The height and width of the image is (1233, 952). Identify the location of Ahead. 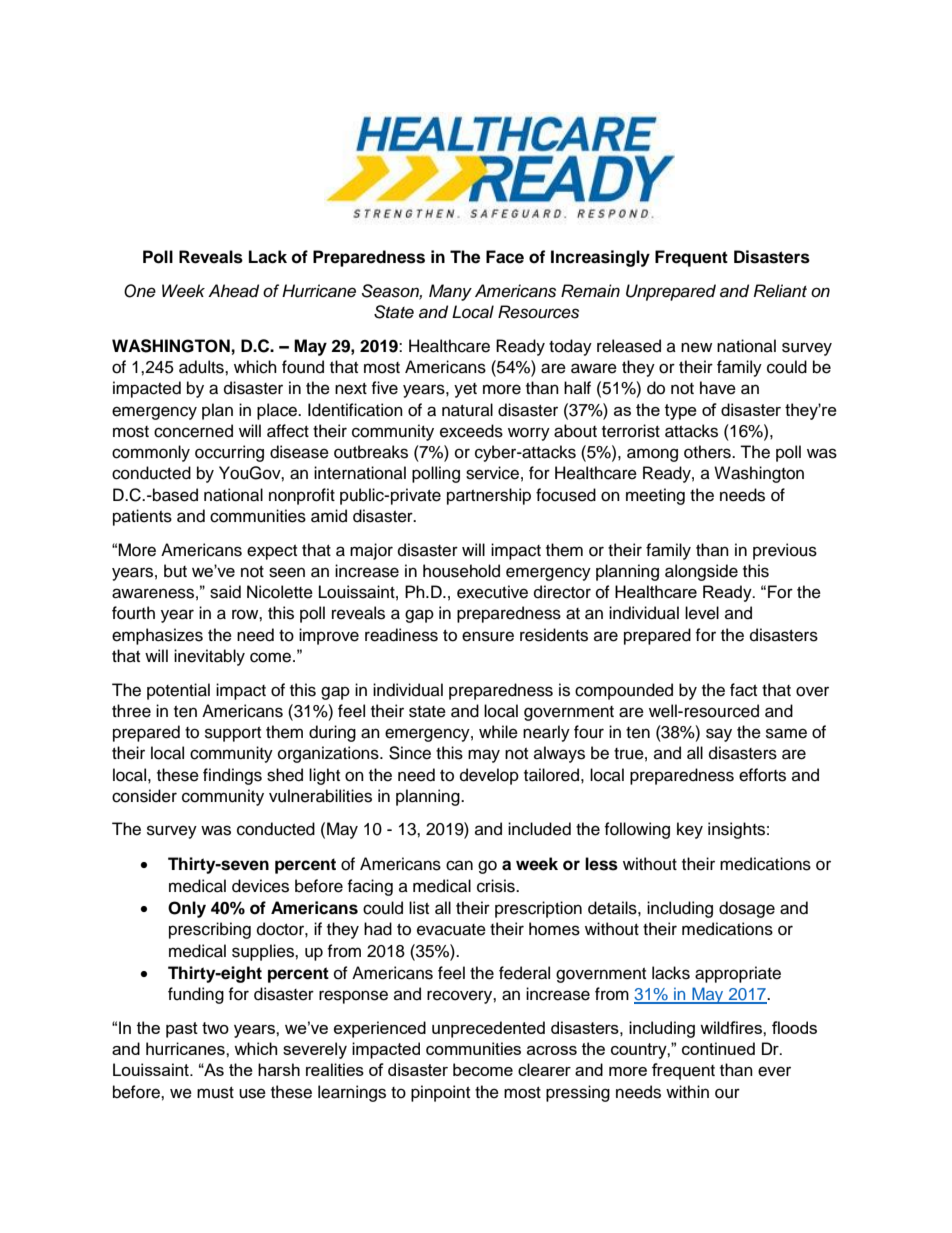
(233, 291).
